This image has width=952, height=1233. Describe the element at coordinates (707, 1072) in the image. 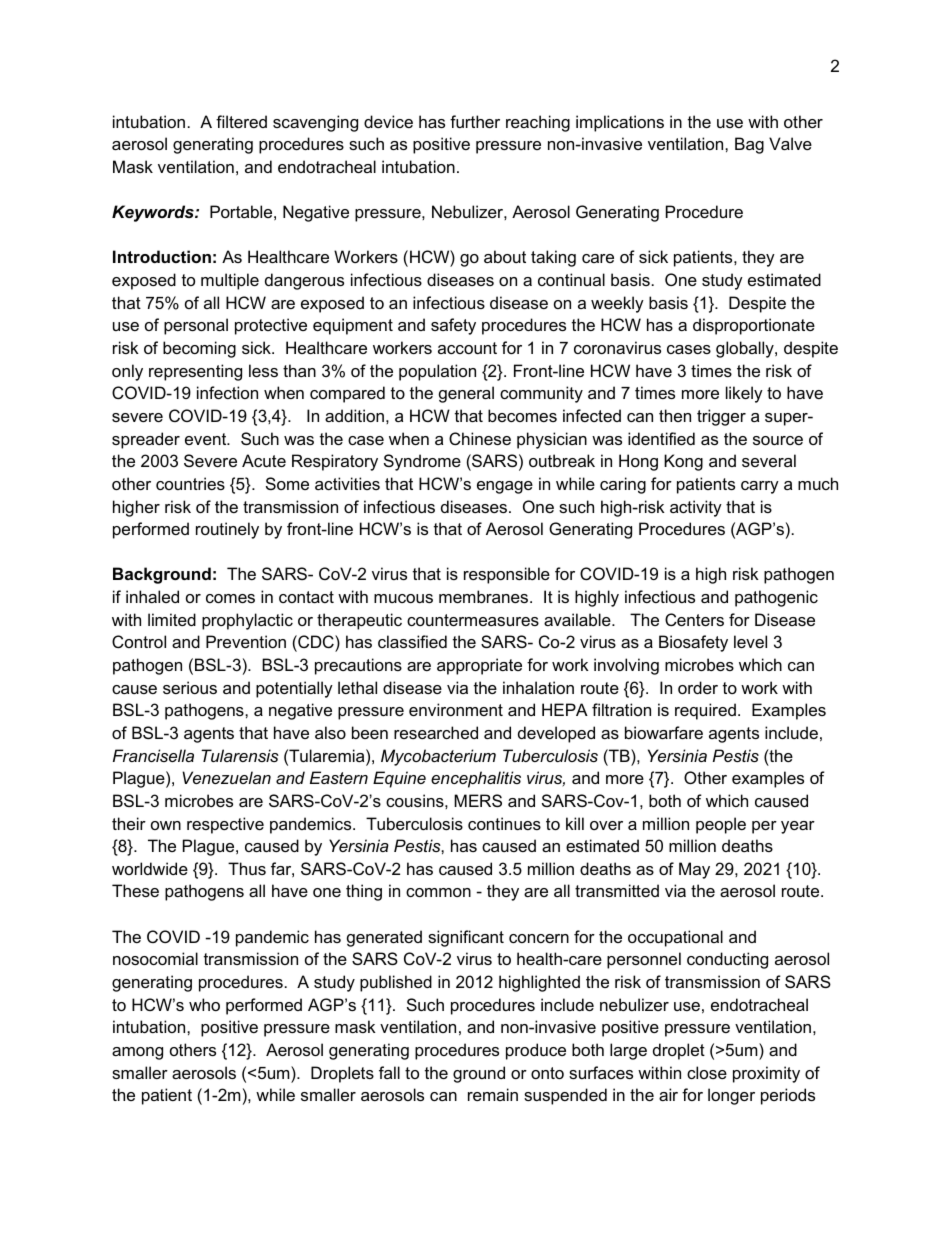

I see `close` at that location.
